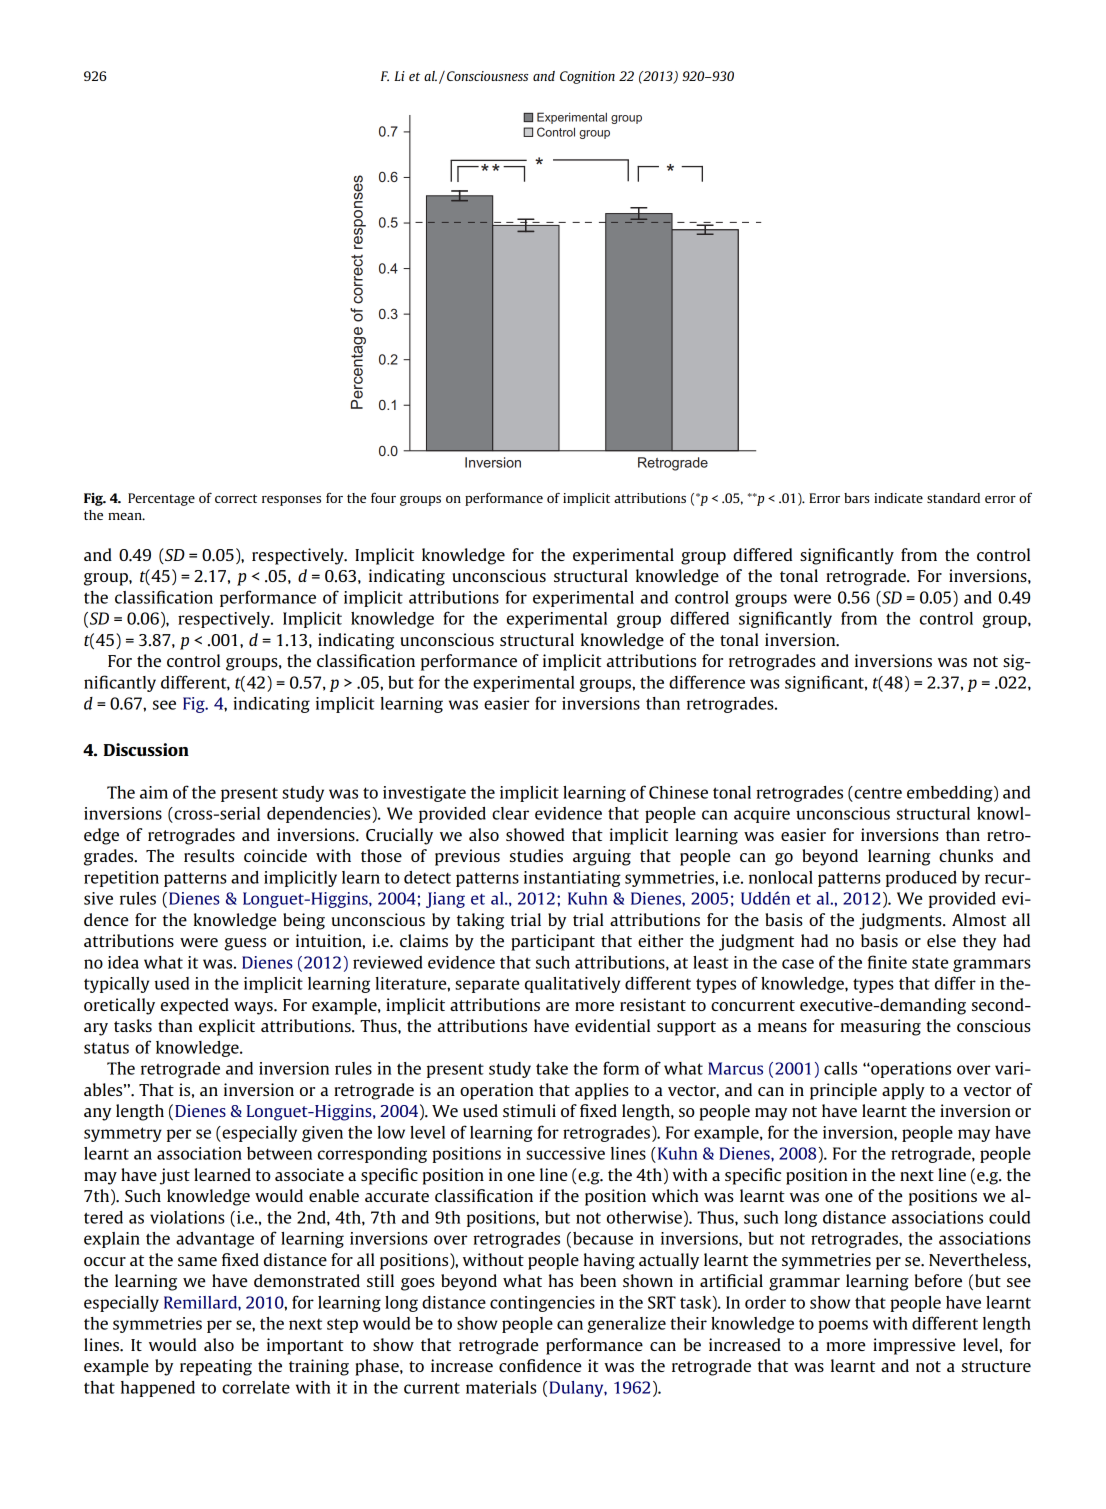 The image size is (1106, 1509). Describe the element at coordinates (279, 1153) in the screenshot. I see `between` at that location.
